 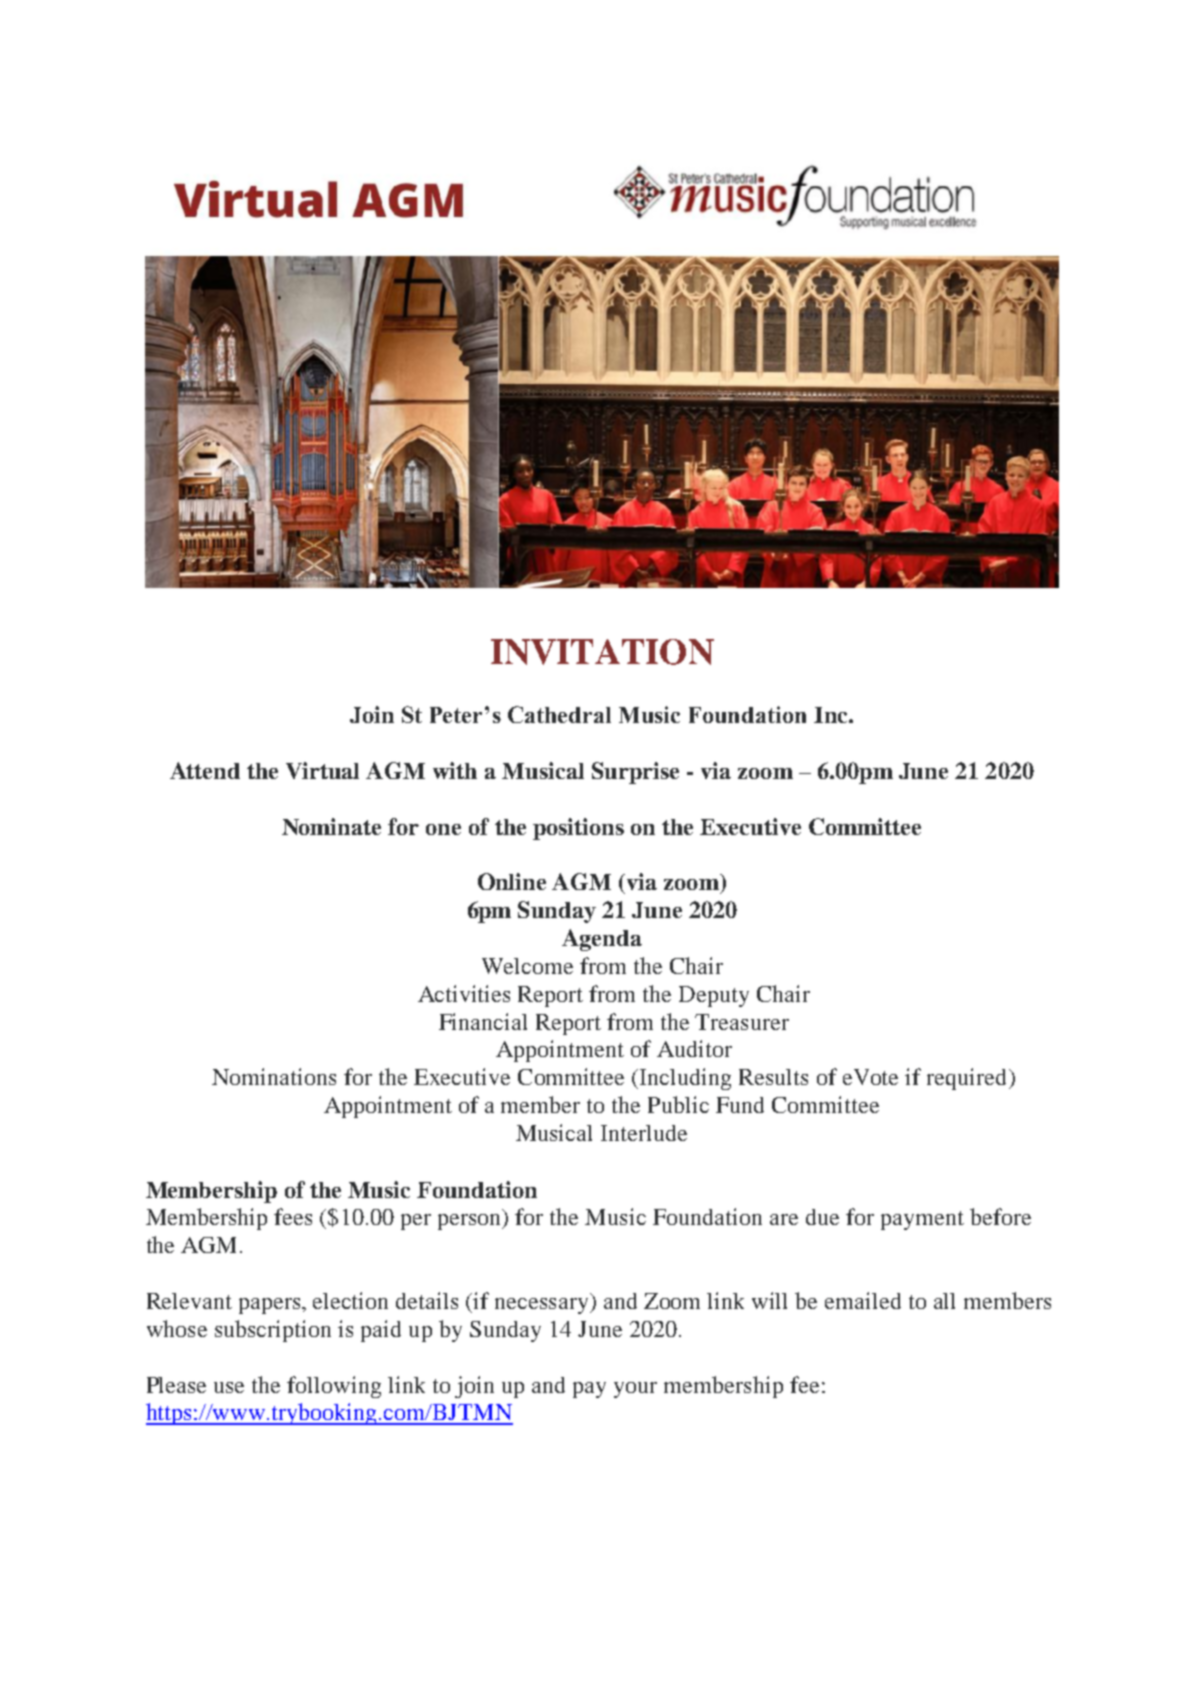 What do you see at coordinates (968, 1079) in the image?
I see `required` at bounding box center [968, 1079].
